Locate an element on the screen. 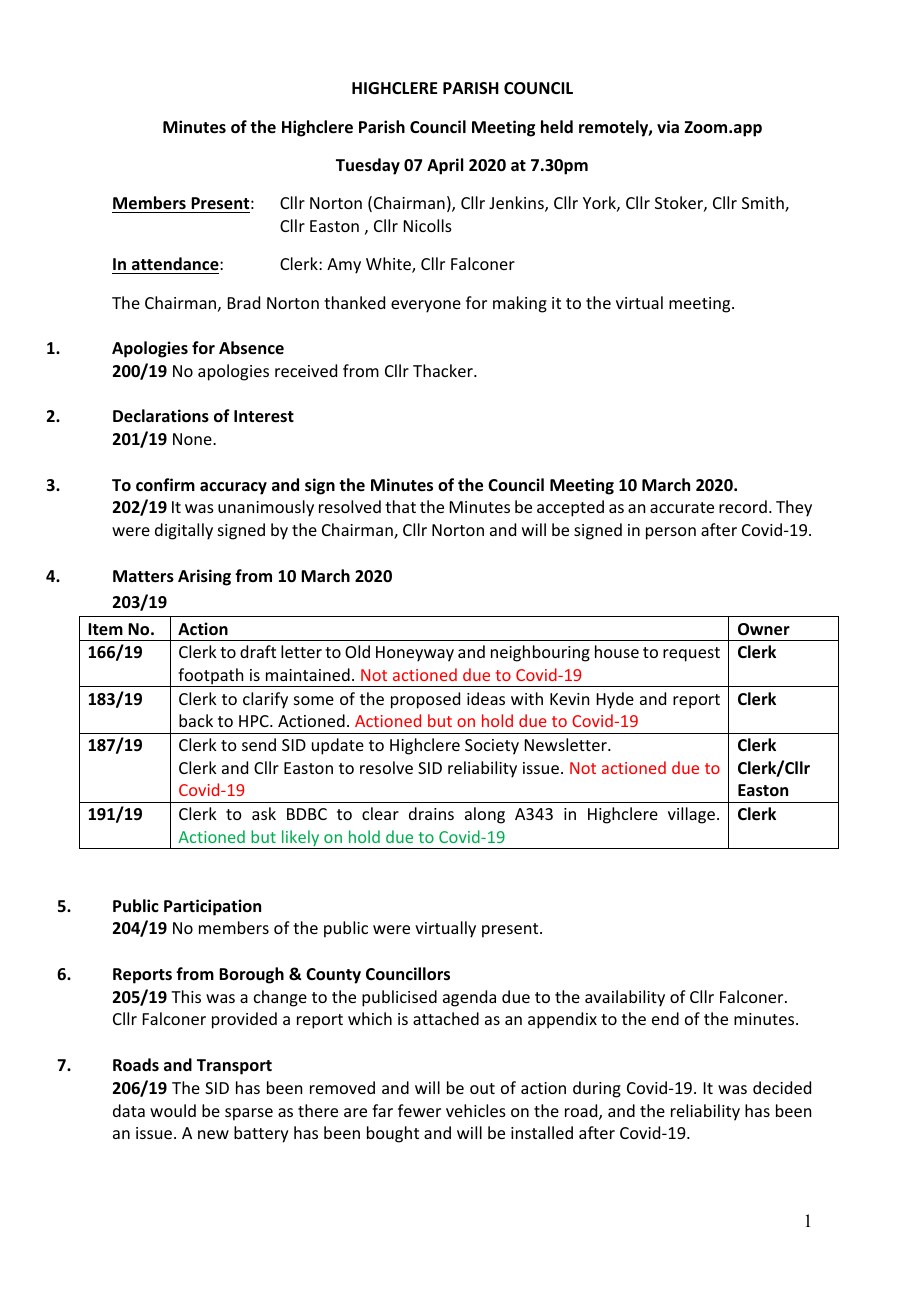 The height and width of the screenshot is (1308, 924). request is located at coordinates (691, 654).
